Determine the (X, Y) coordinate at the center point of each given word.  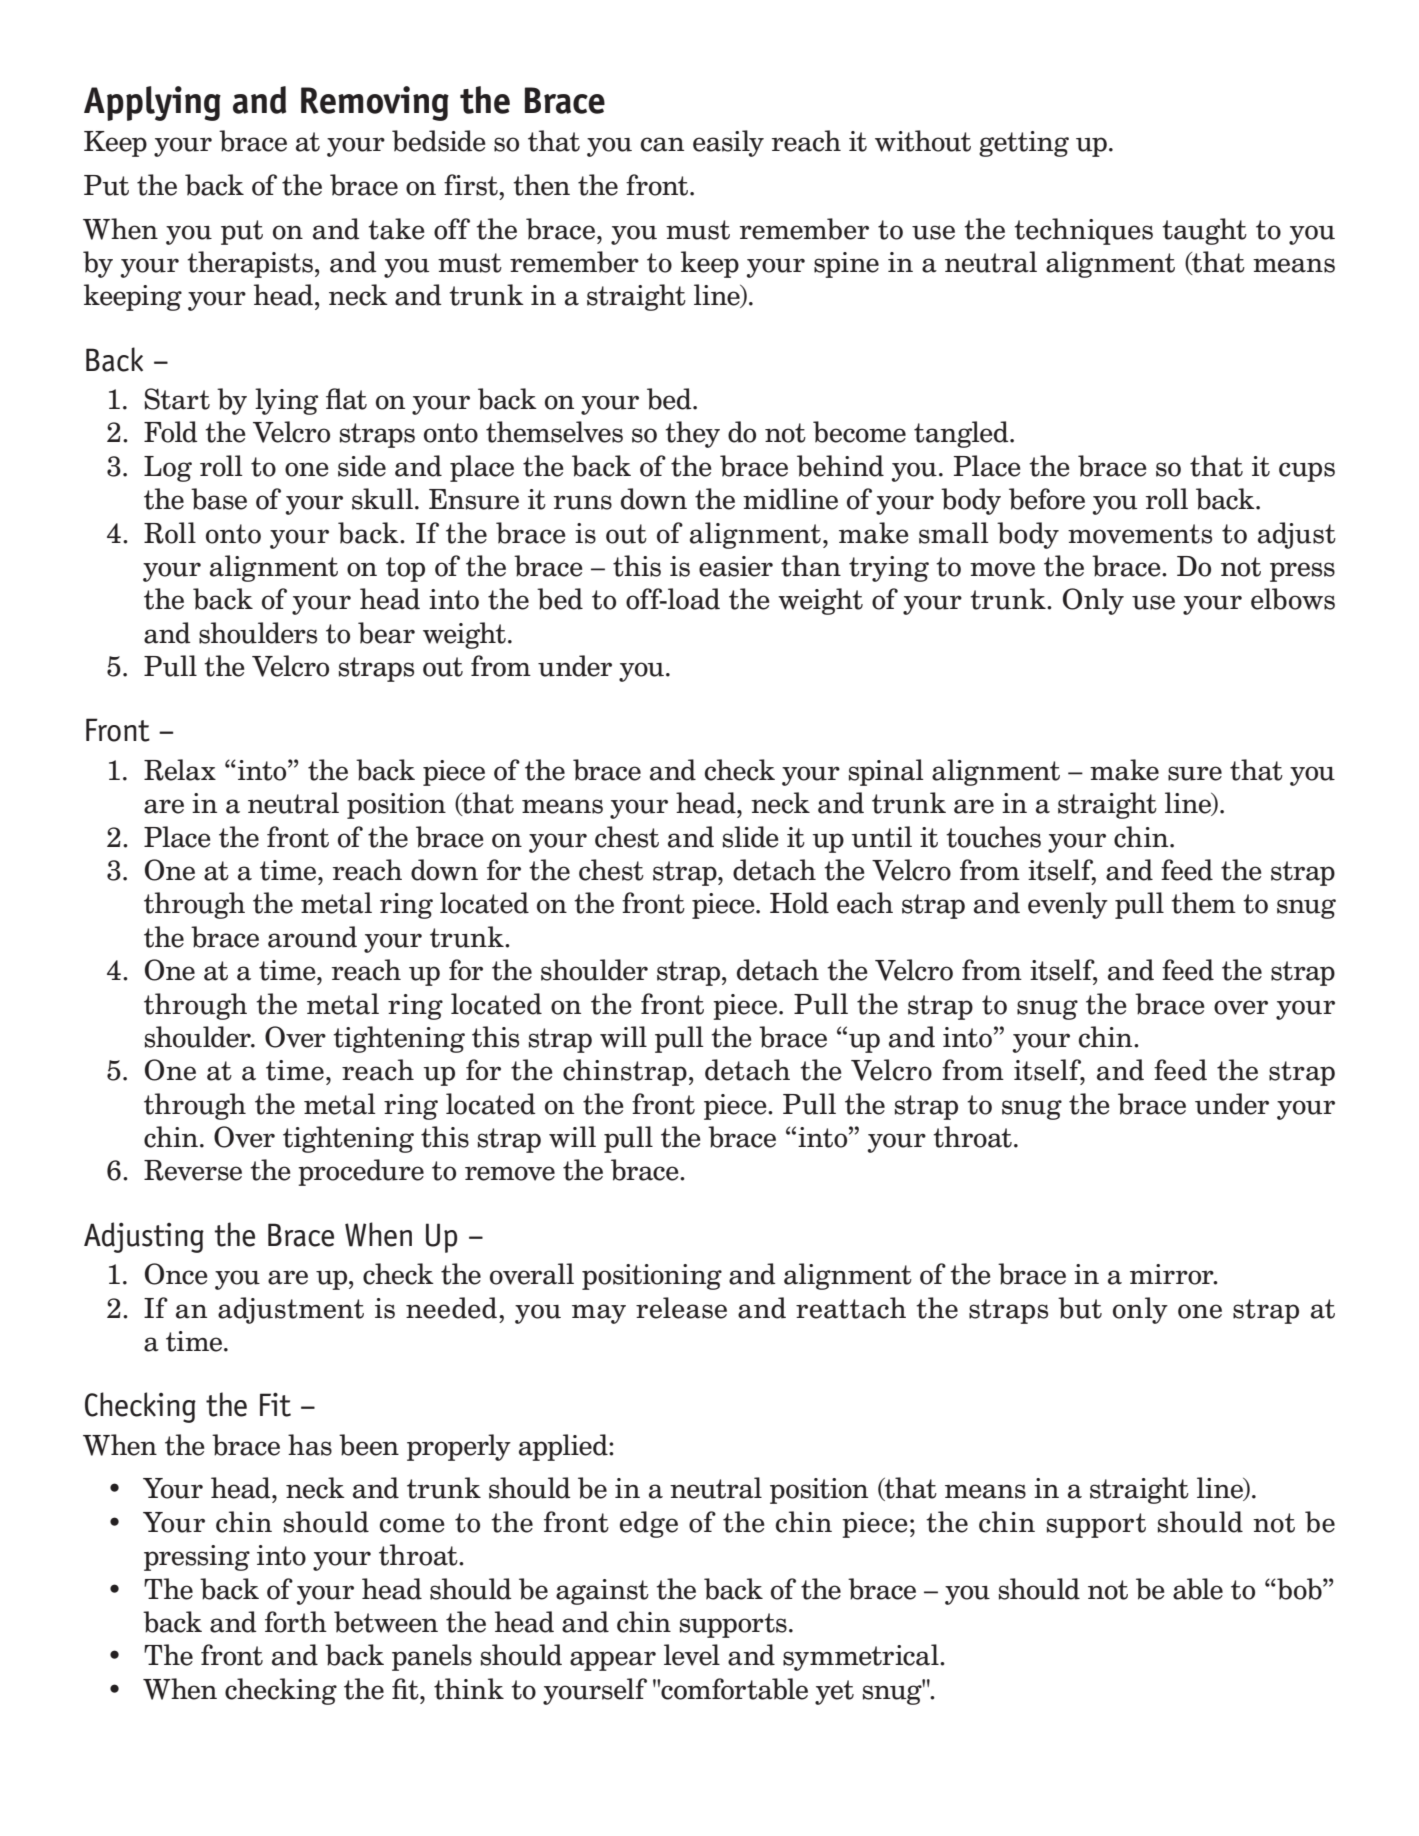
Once (176, 1274)
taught (1204, 231)
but (1080, 1308)
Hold (799, 903)
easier (736, 566)
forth (296, 1622)
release (681, 1308)
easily (728, 143)
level (692, 1655)
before (1047, 499)
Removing (375, 103)
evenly (1068, 905)
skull (382, 499)
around (312, 937)
